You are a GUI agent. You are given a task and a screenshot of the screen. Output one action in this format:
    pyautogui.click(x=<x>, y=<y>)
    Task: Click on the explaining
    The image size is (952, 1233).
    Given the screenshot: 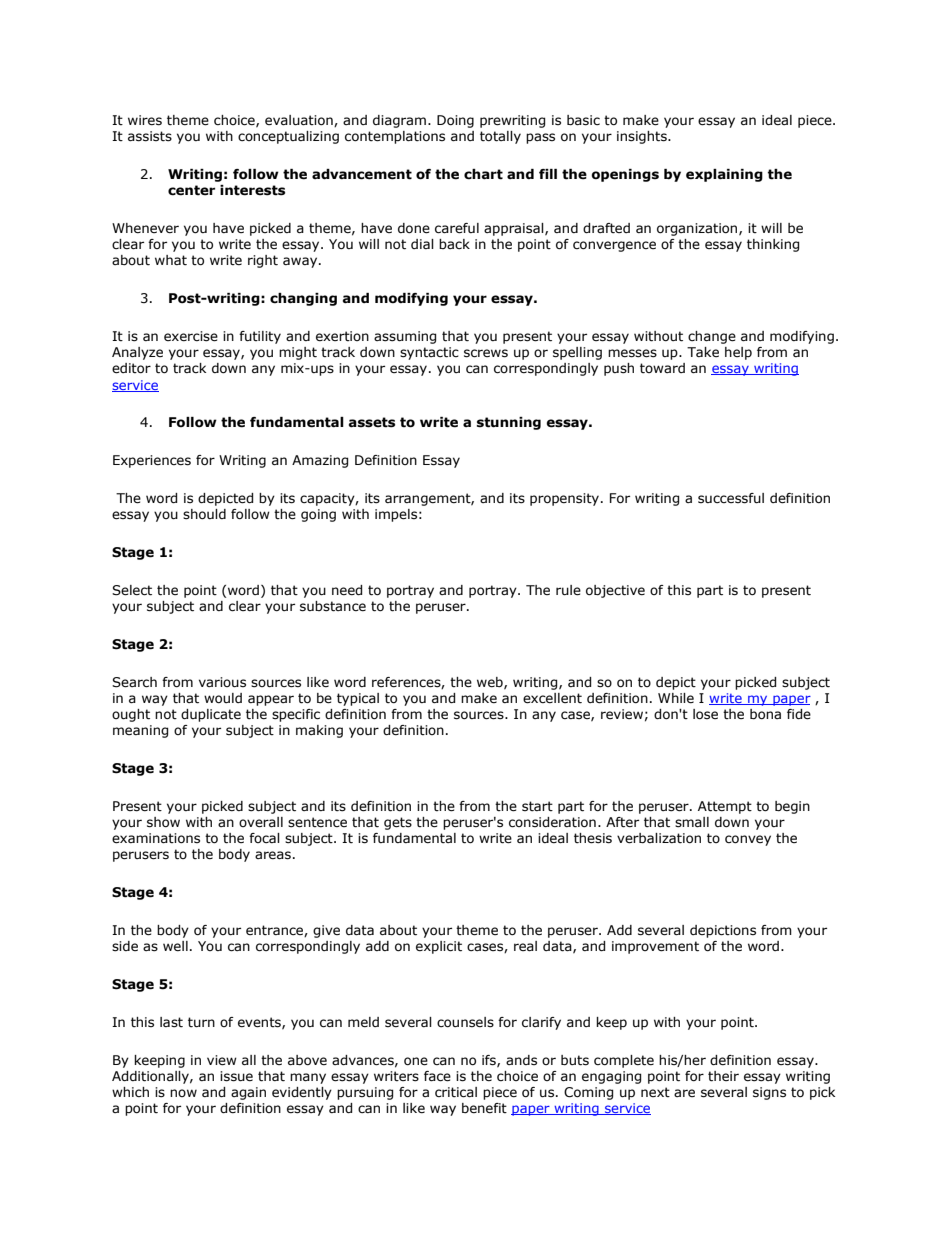 What is the action you would take?
    pyautogui.click(x=724, y=175)
